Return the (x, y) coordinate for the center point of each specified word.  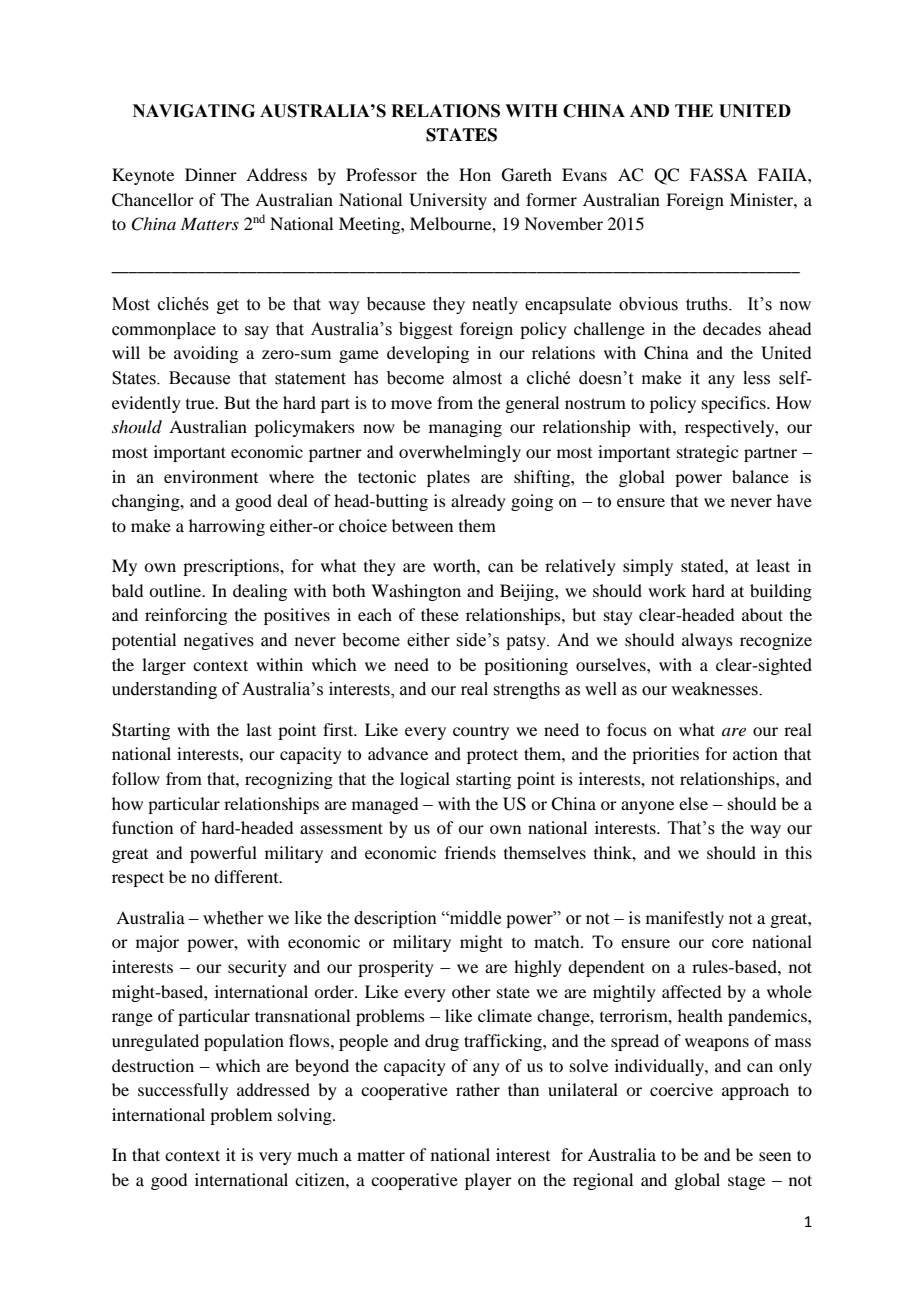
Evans (584, 174)
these (440, 614)
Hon (475, 174)
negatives (219, 641)
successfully (183, 1091)
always (707, 641)
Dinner (211, 174)
